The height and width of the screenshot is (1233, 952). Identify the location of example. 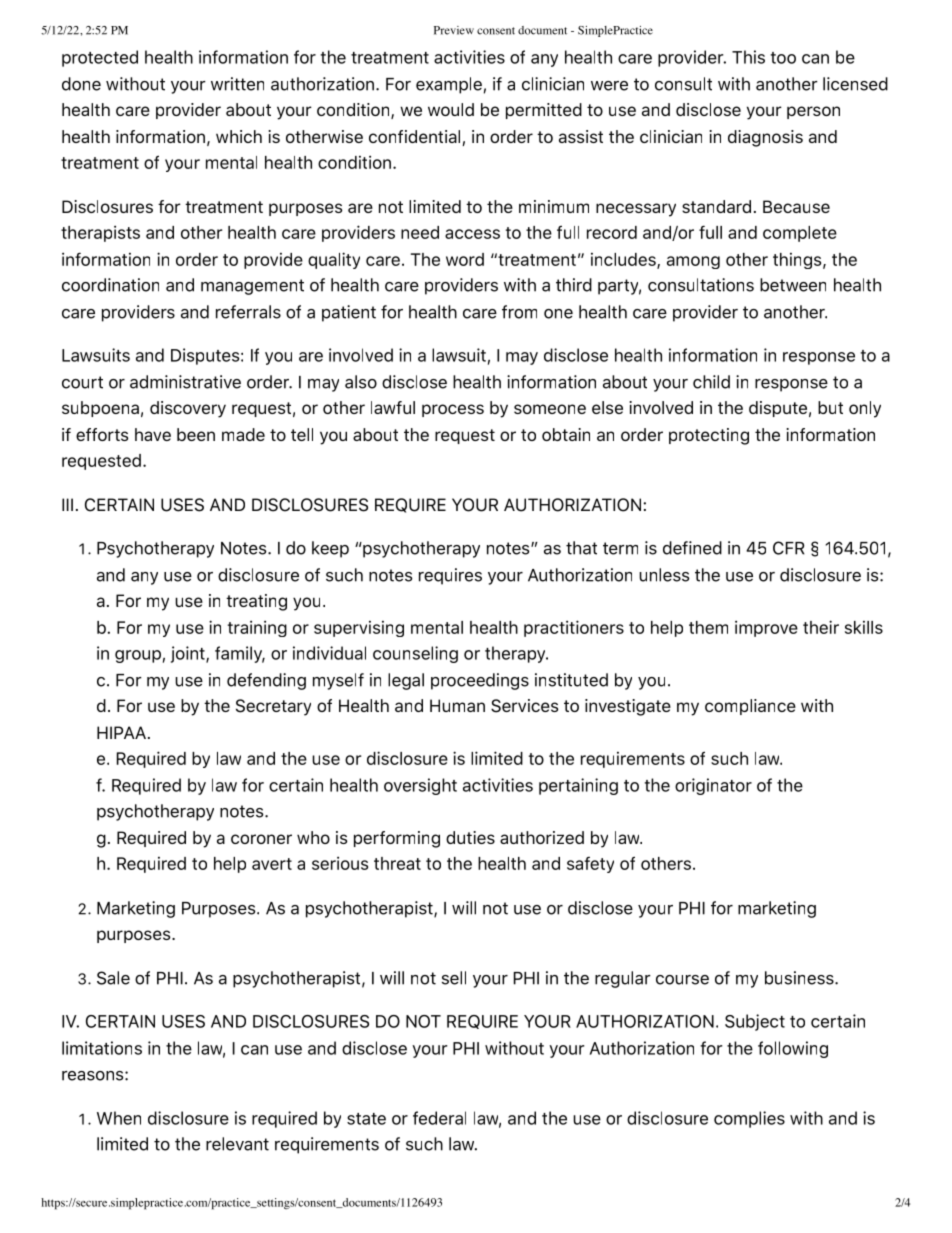
(449, 85).
